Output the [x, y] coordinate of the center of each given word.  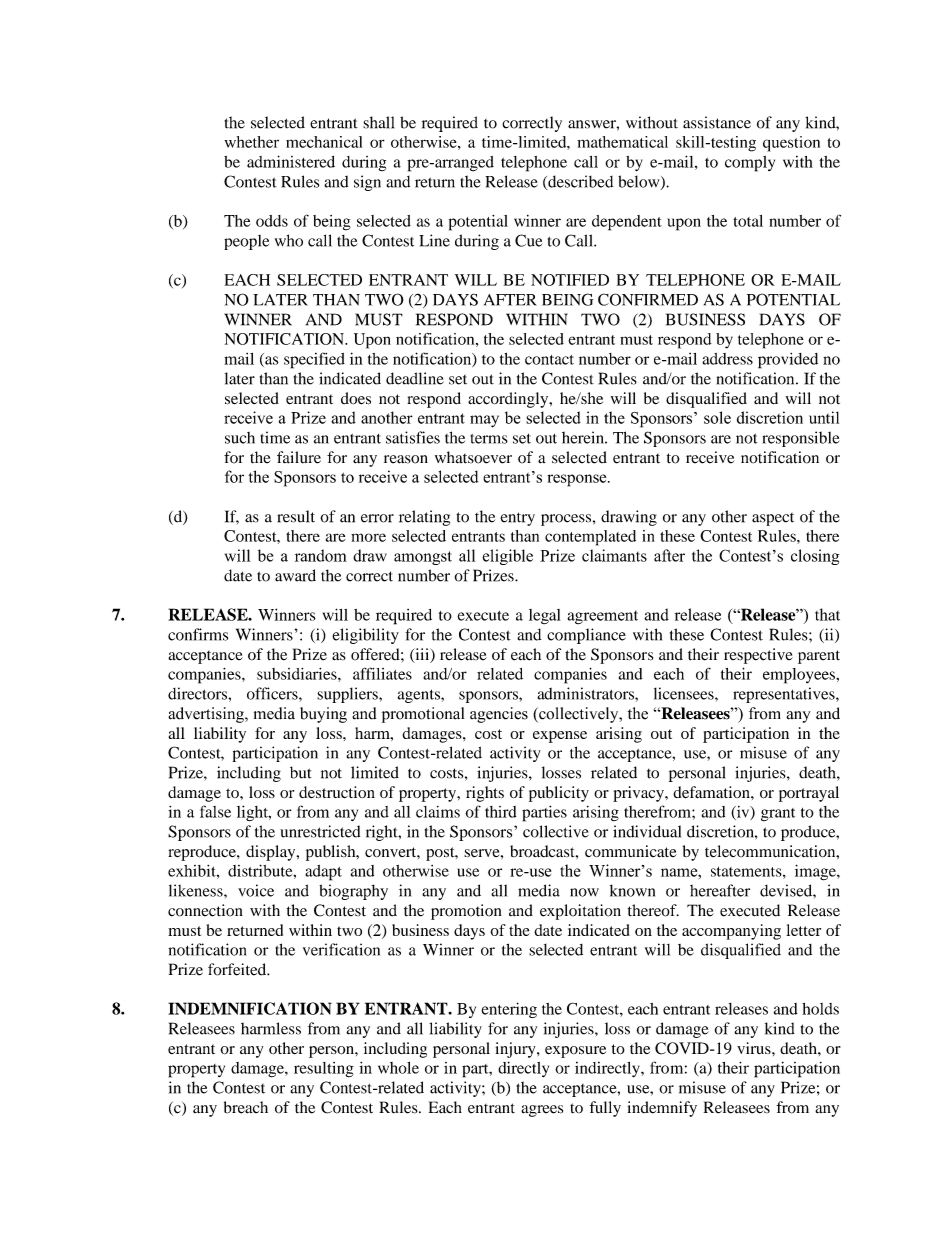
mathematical [622, 142]
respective [758, 656]
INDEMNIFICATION [250, 1008]
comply [750, 164]
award [295, 575]
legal [545, 616]
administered [291, 161]
